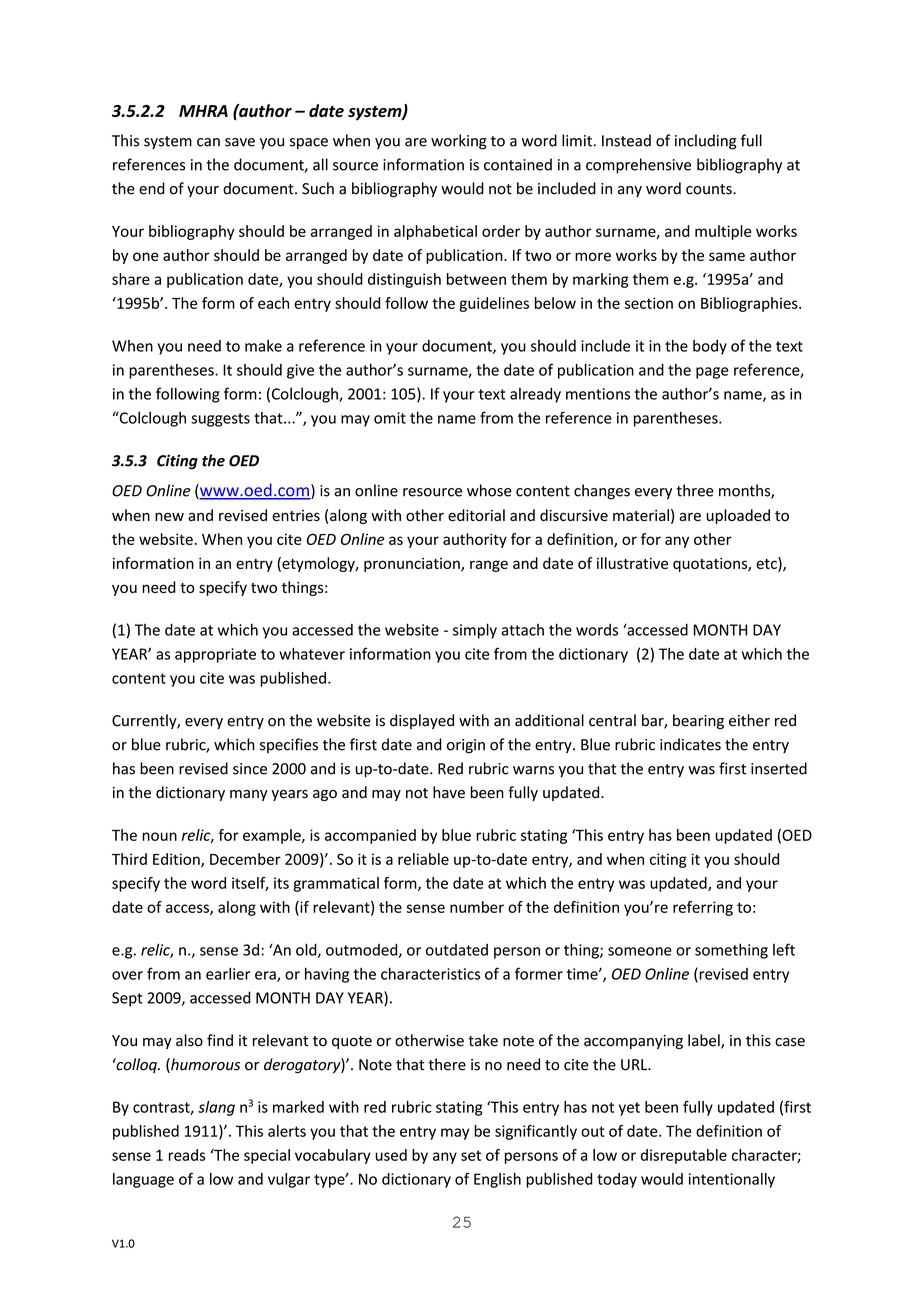 The height and width of the page is (1308, 924). Describe the element at coordinates (710, 189) in the page. I see `counts` at that location.
